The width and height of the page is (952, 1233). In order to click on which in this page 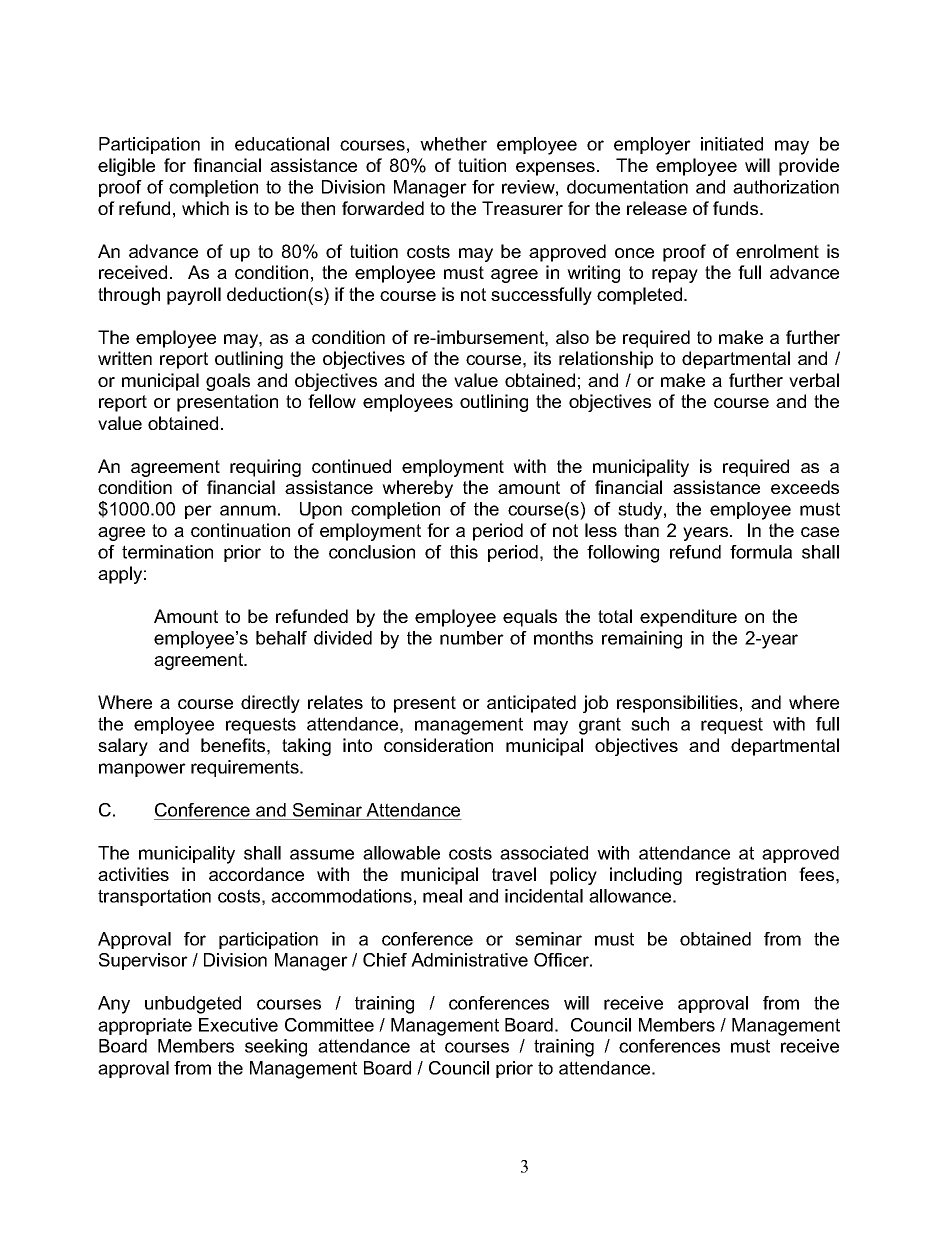, I will do `click(205, 208)`.
